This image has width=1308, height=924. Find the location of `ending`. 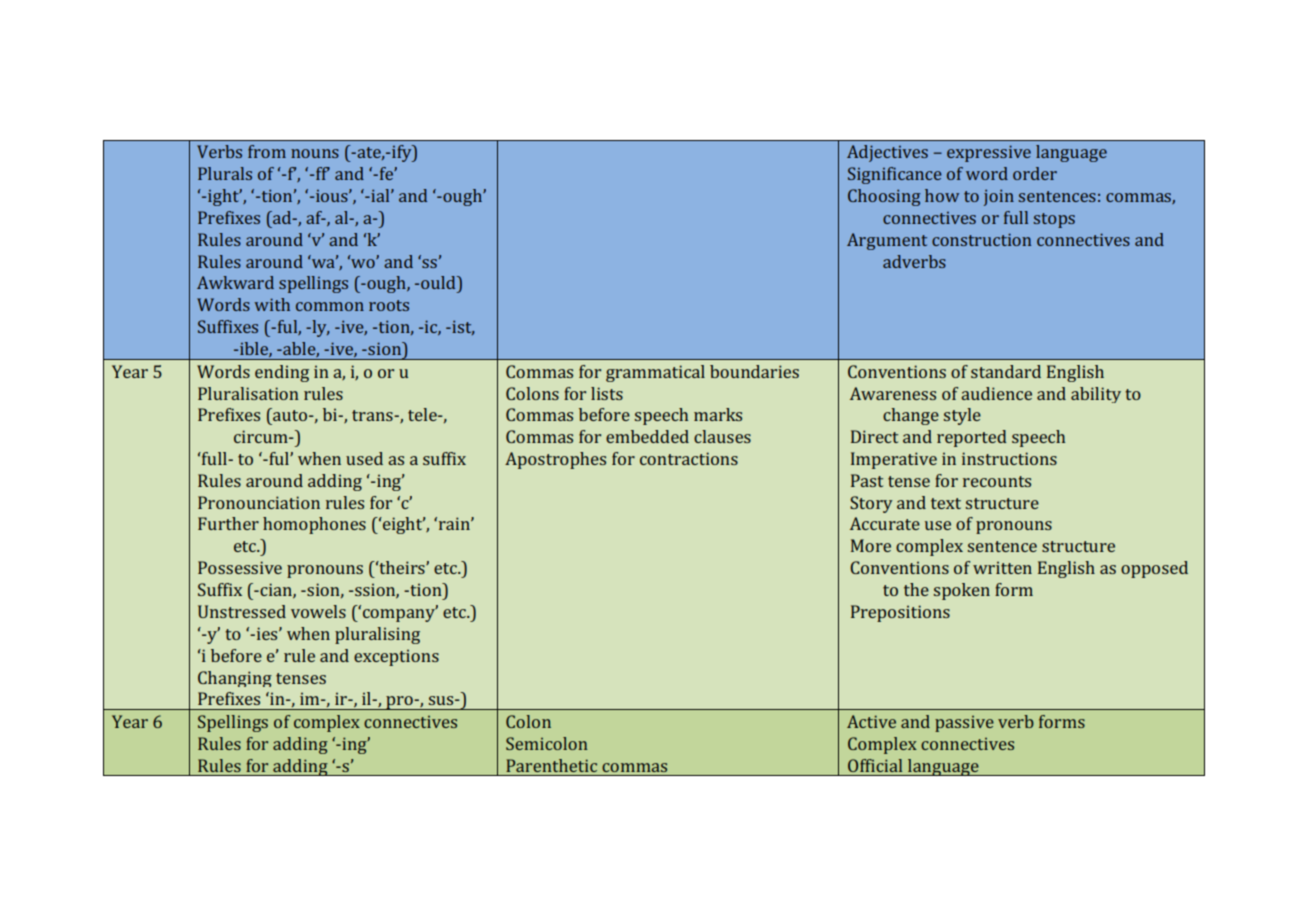

ending is located at coordinates (282, 373).
